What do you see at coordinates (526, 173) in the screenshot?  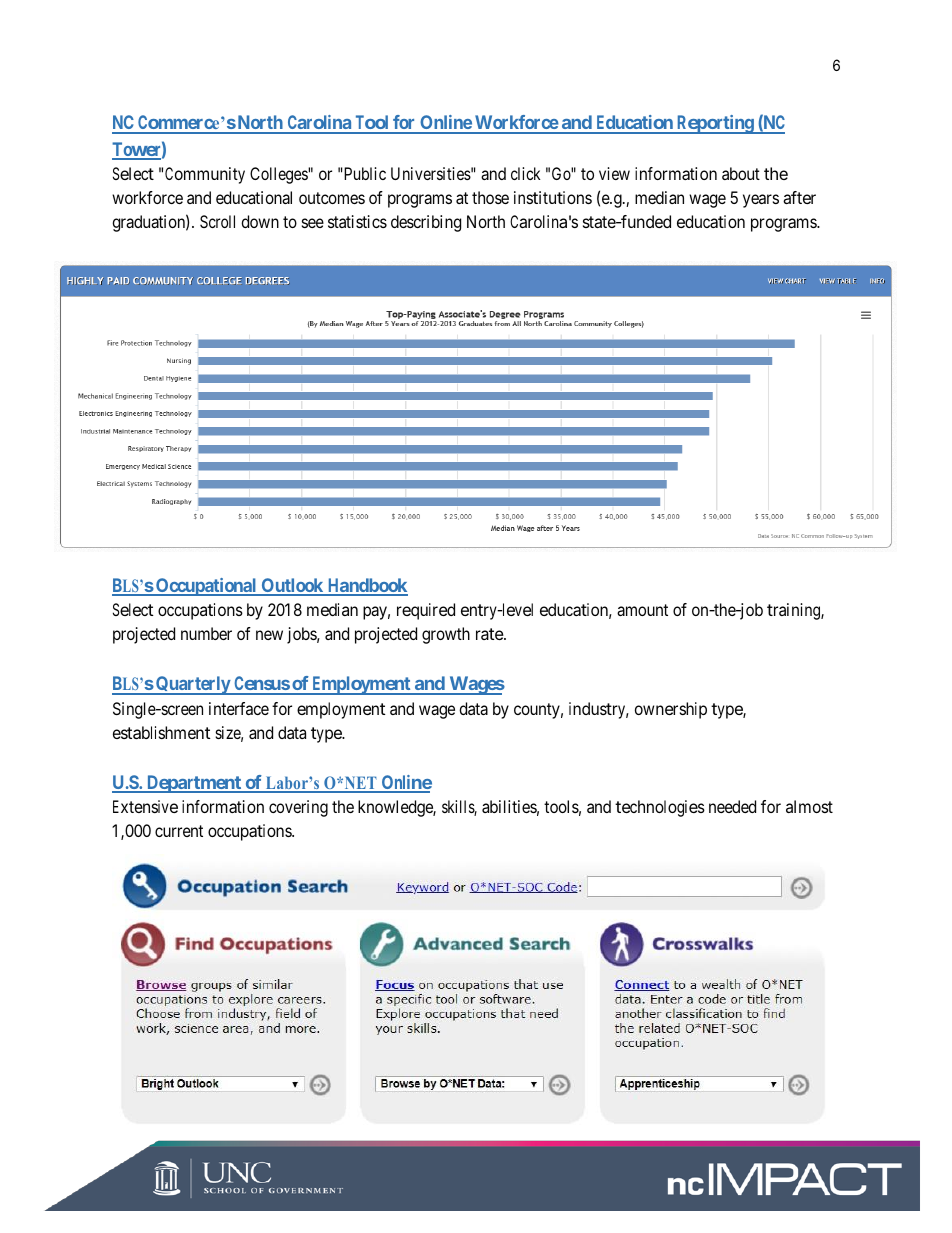 I see `click` at bounding box center [526, 173].
